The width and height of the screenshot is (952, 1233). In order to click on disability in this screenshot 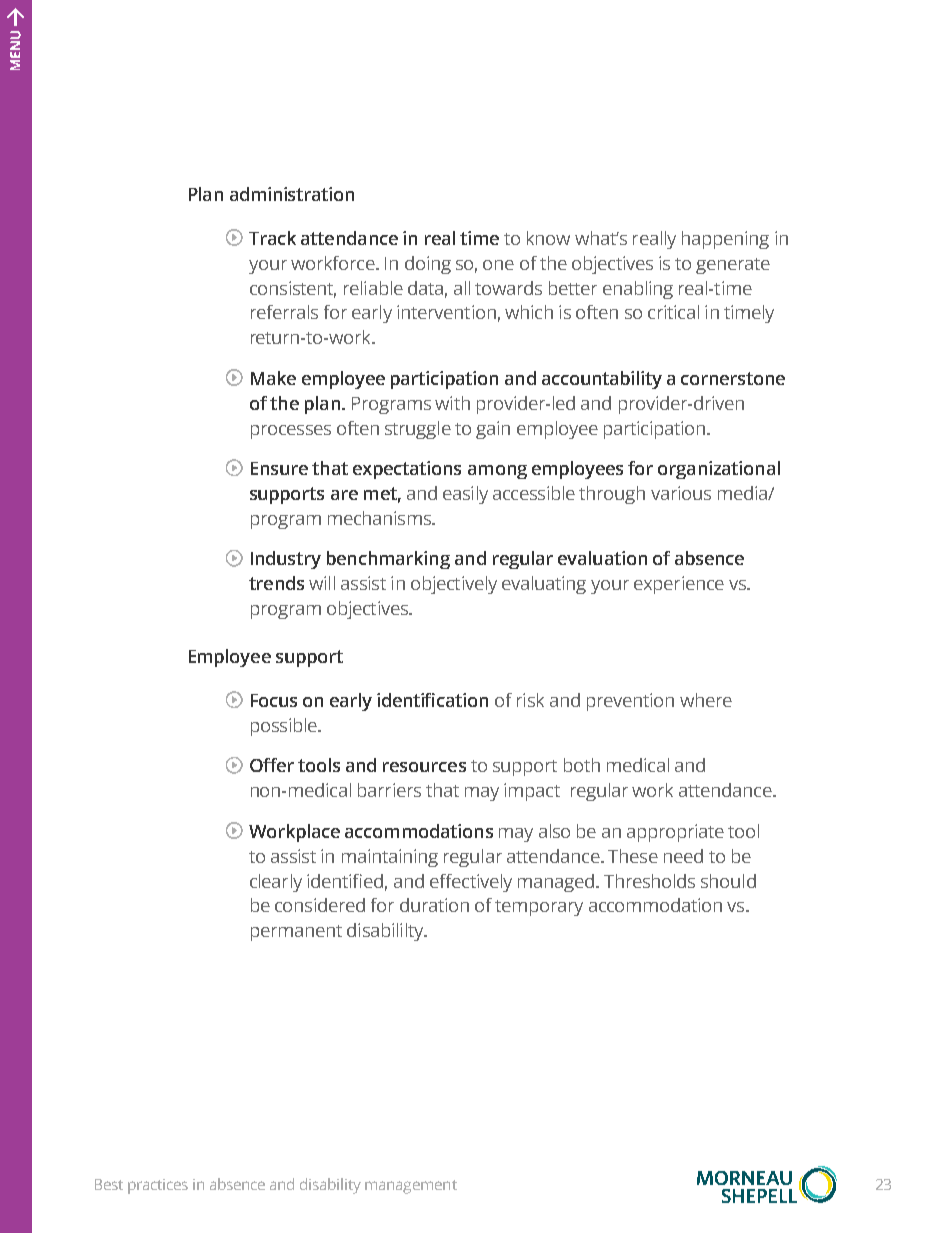, I will do `click(330, 1186)`.
